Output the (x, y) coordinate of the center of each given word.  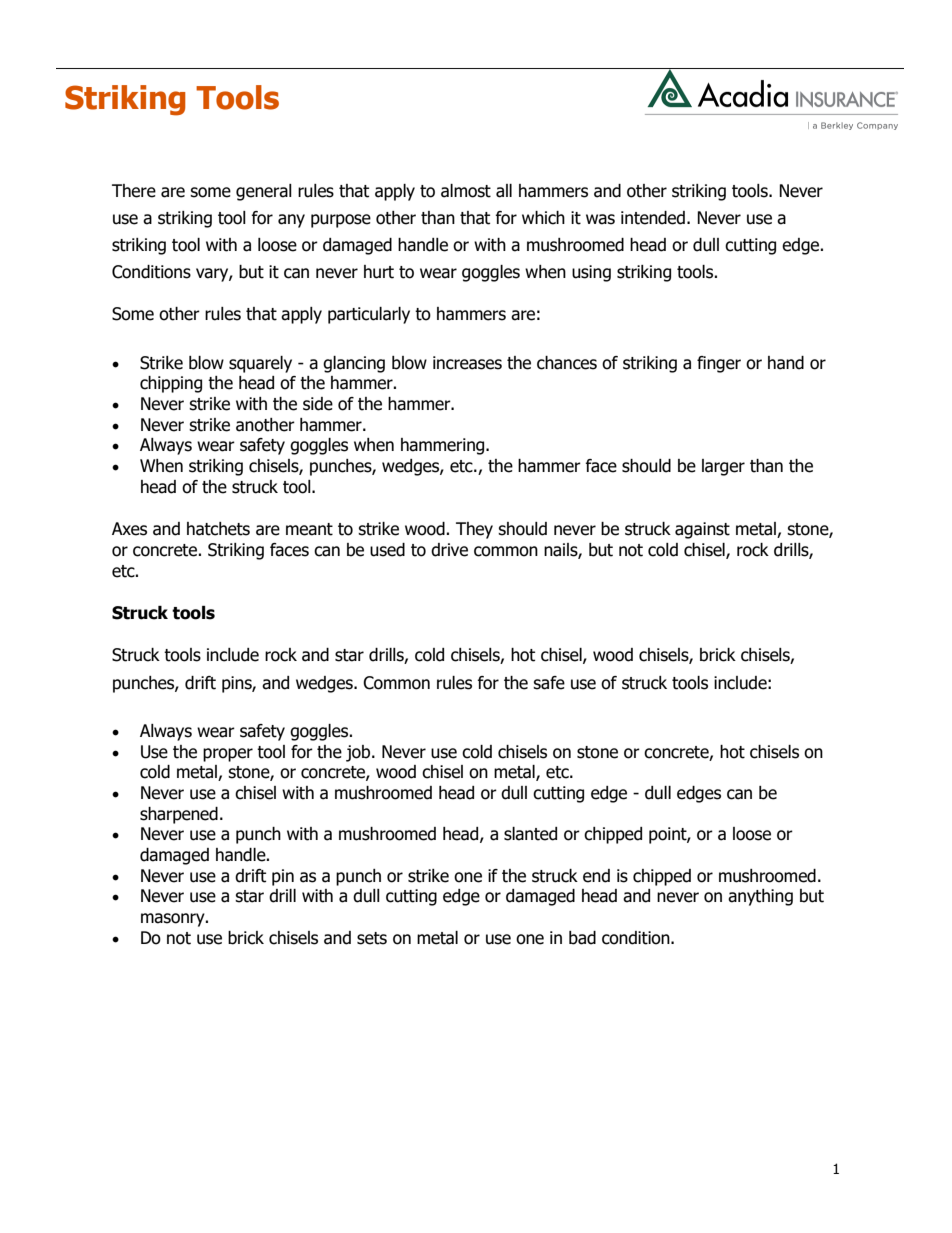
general (264, 192)
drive (449, 550)
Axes (129, 529)
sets (372, 938)
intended (653, 218)
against (702, 530)
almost (466, 191)
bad (582, 938)
